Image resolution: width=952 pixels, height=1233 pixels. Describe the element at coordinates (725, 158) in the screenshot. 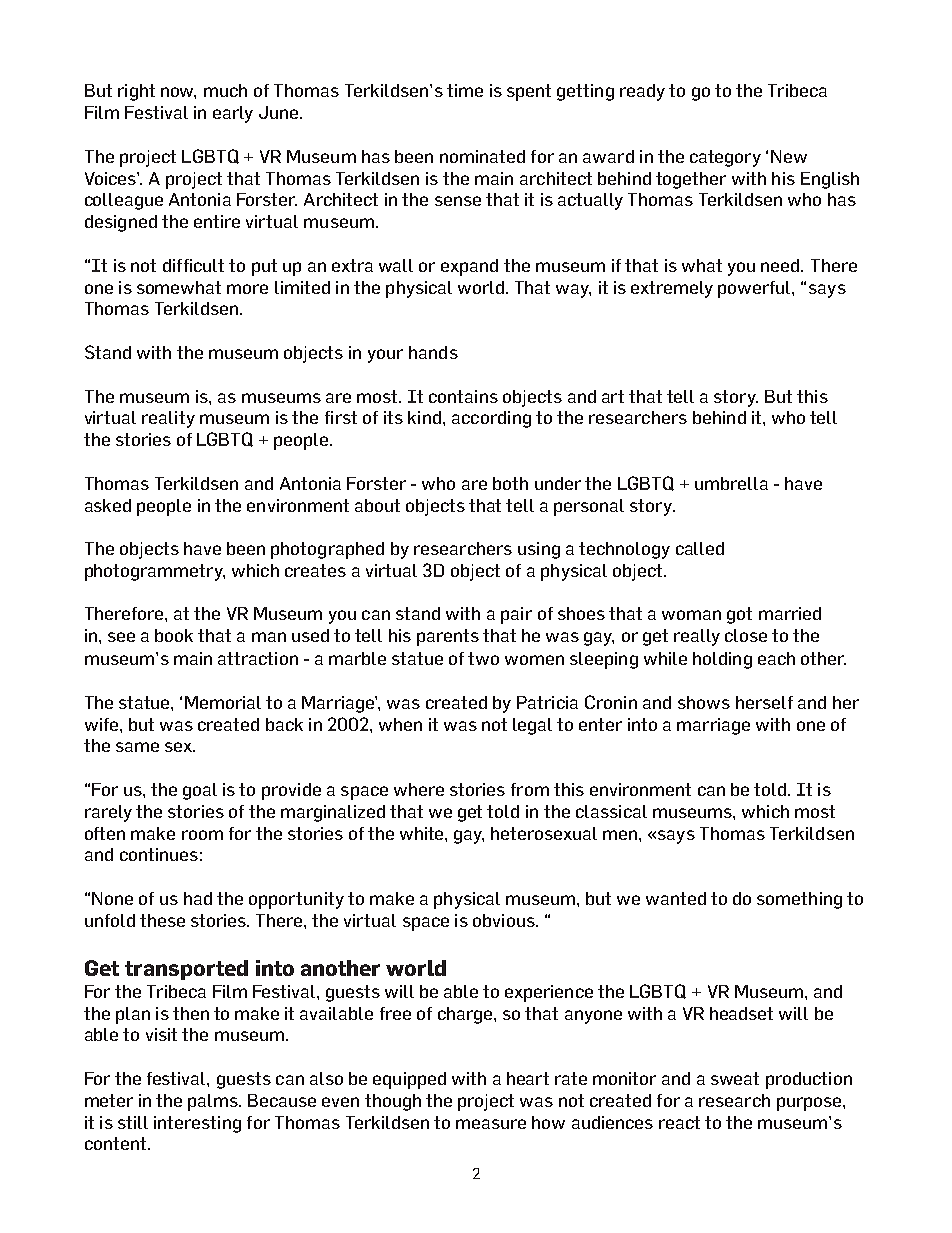

I see `category` at that location.
